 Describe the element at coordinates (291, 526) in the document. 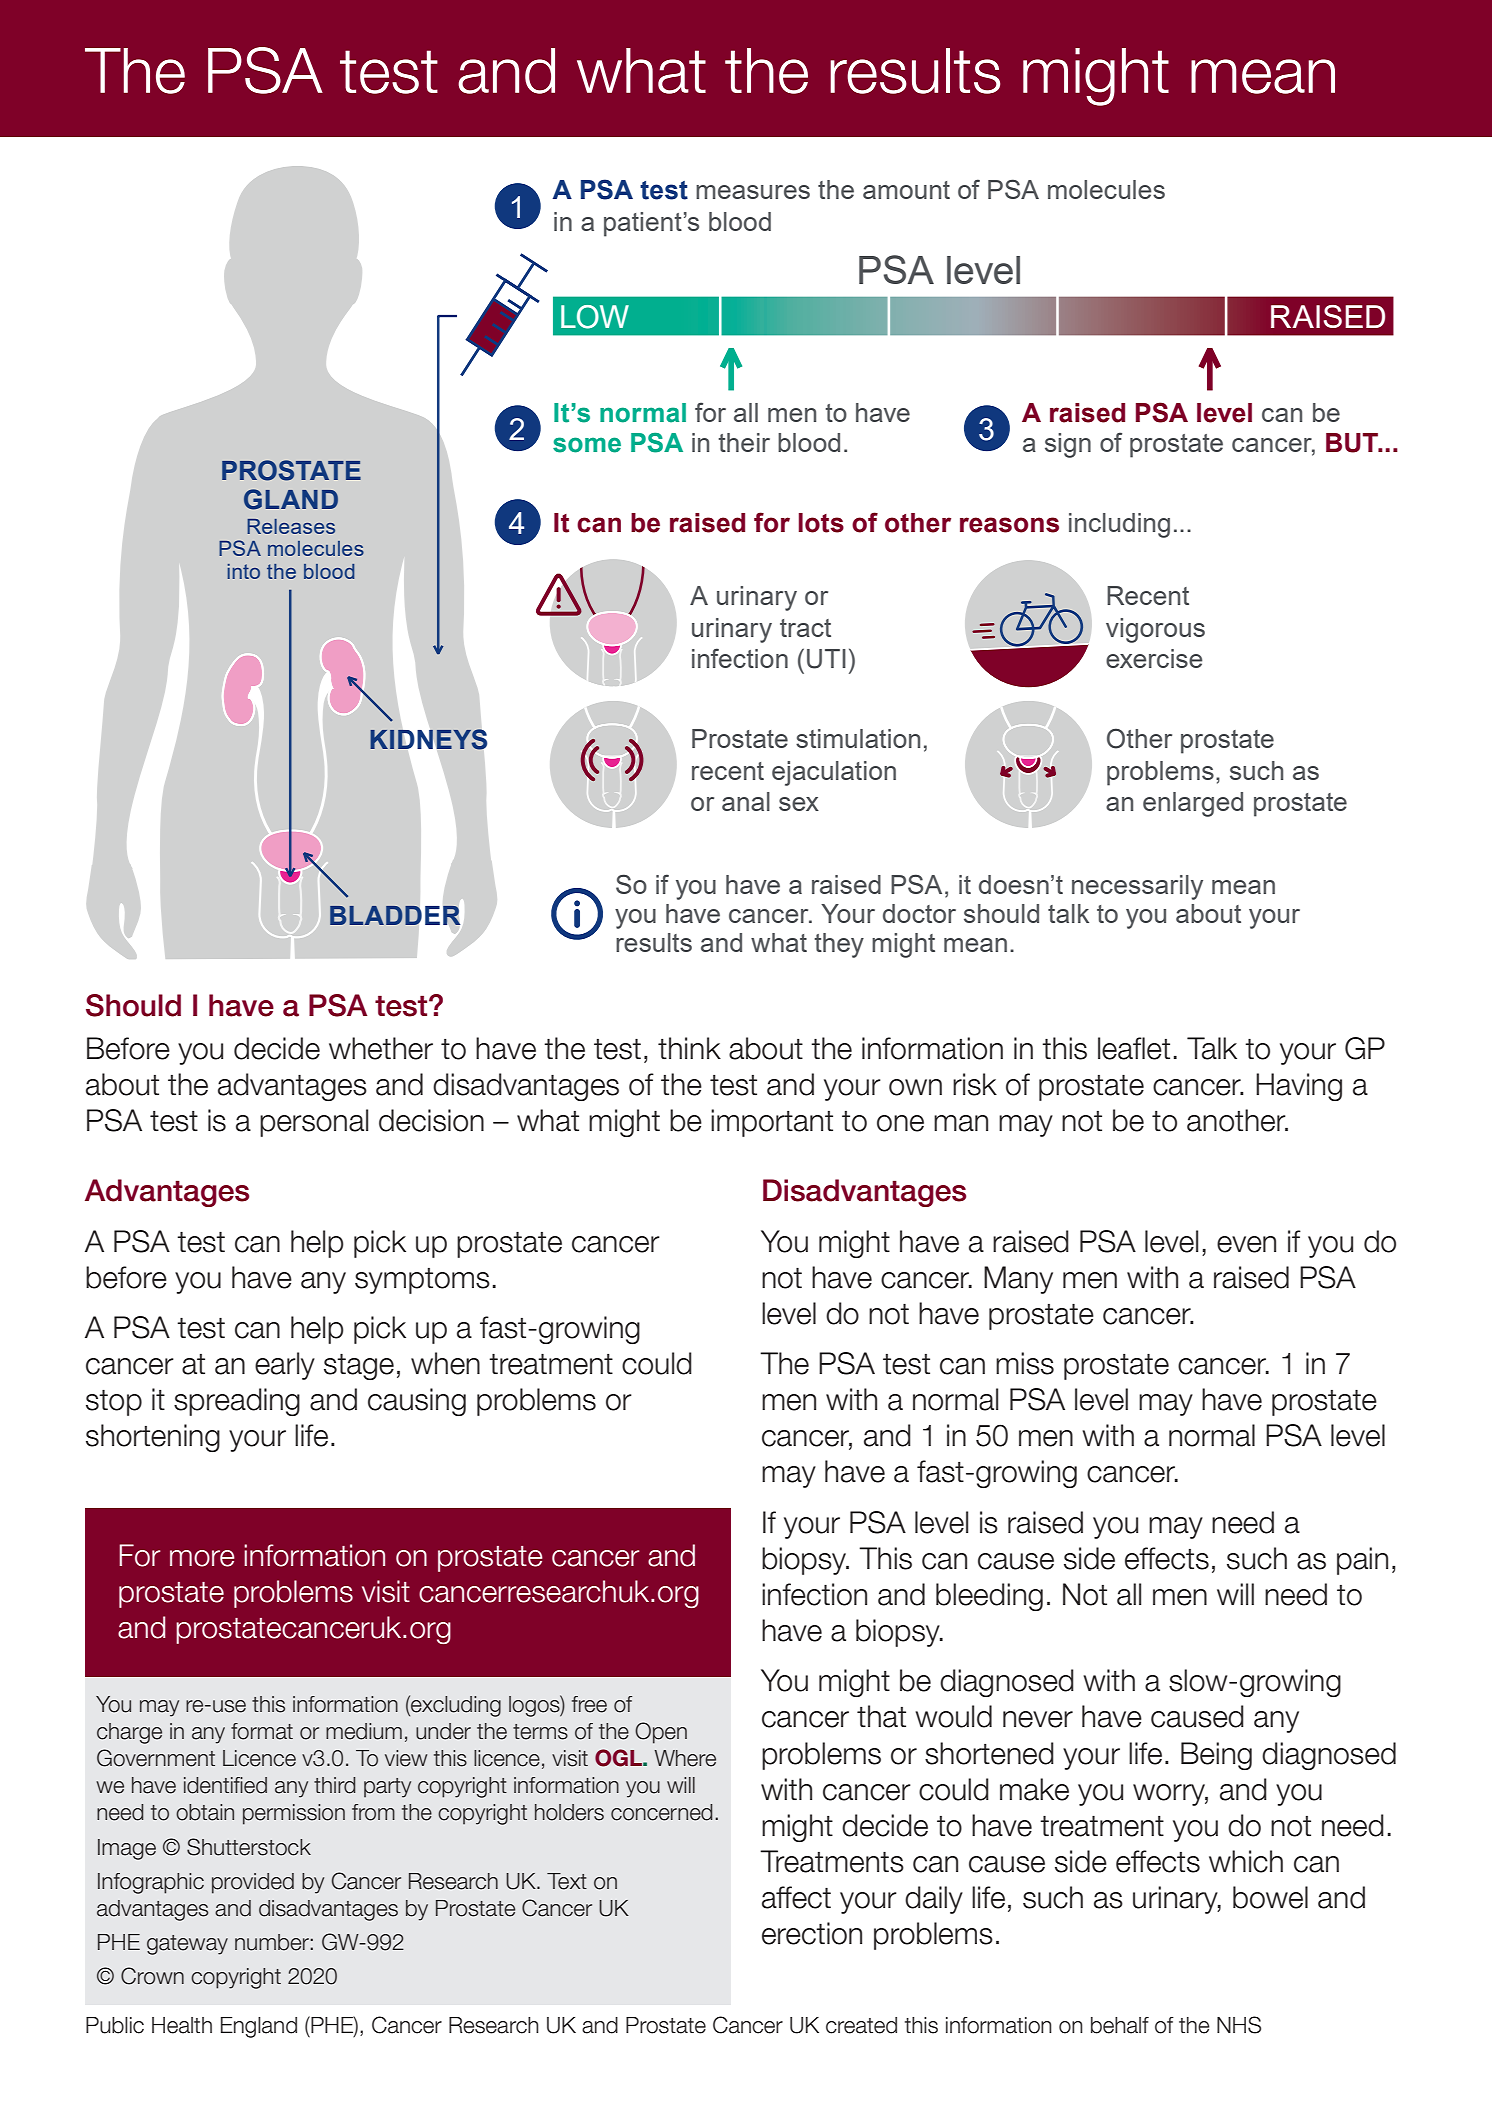

I see `Releases` at that location.
